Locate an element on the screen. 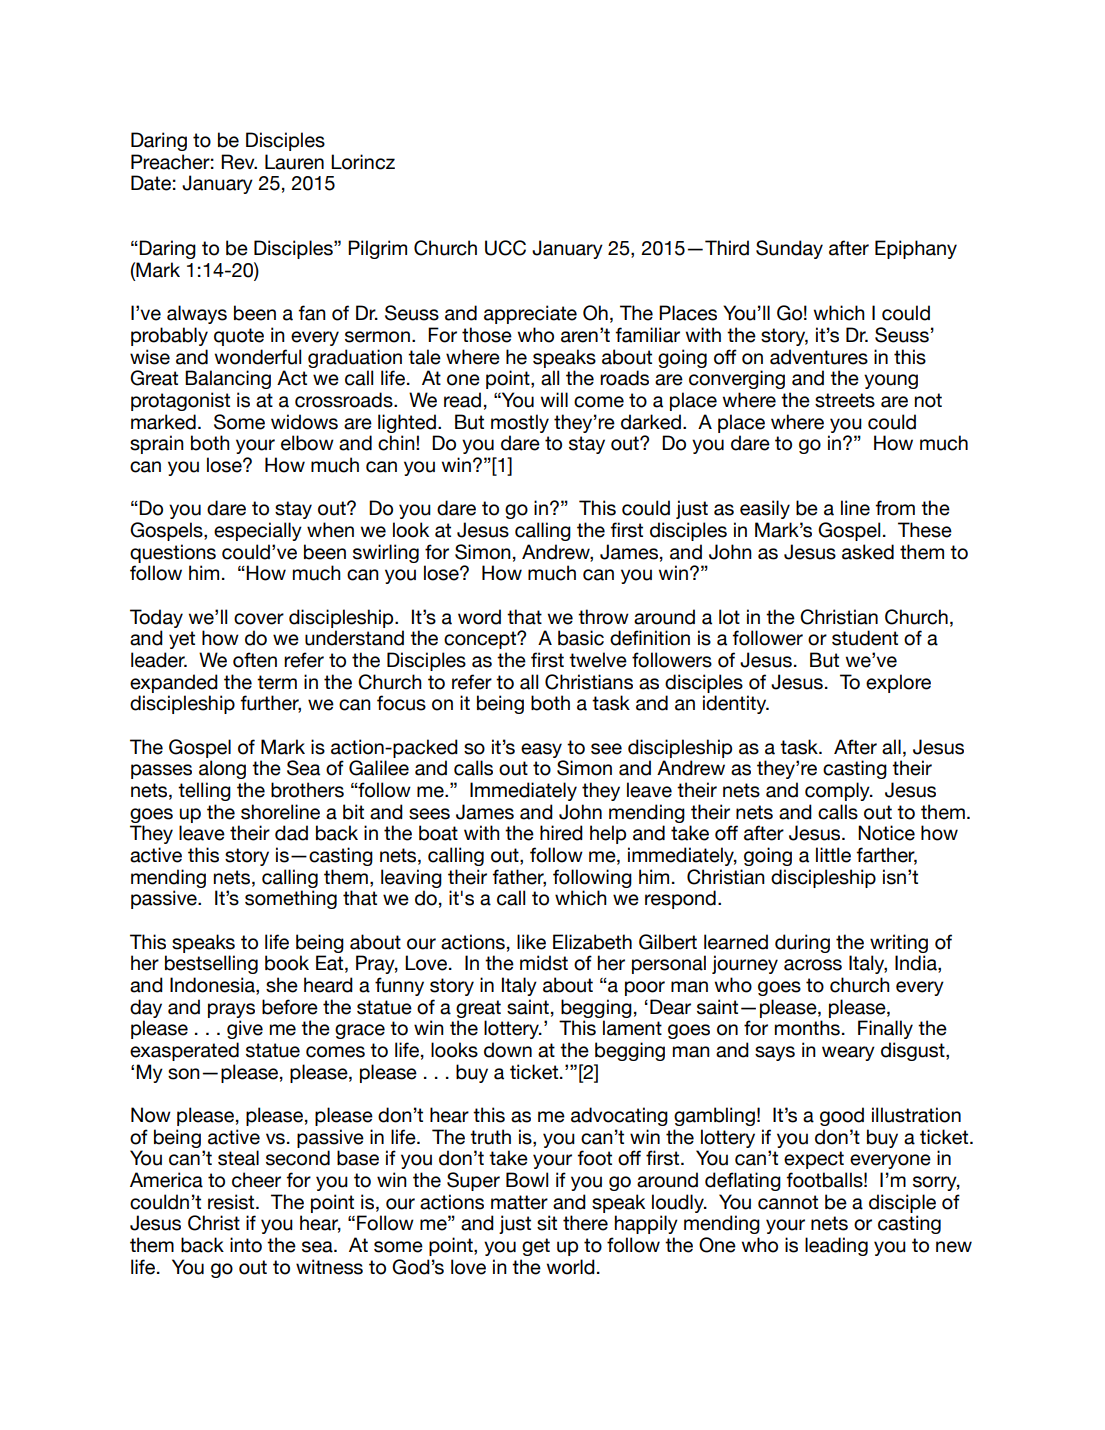  across is located at coordinates (813, 965).
